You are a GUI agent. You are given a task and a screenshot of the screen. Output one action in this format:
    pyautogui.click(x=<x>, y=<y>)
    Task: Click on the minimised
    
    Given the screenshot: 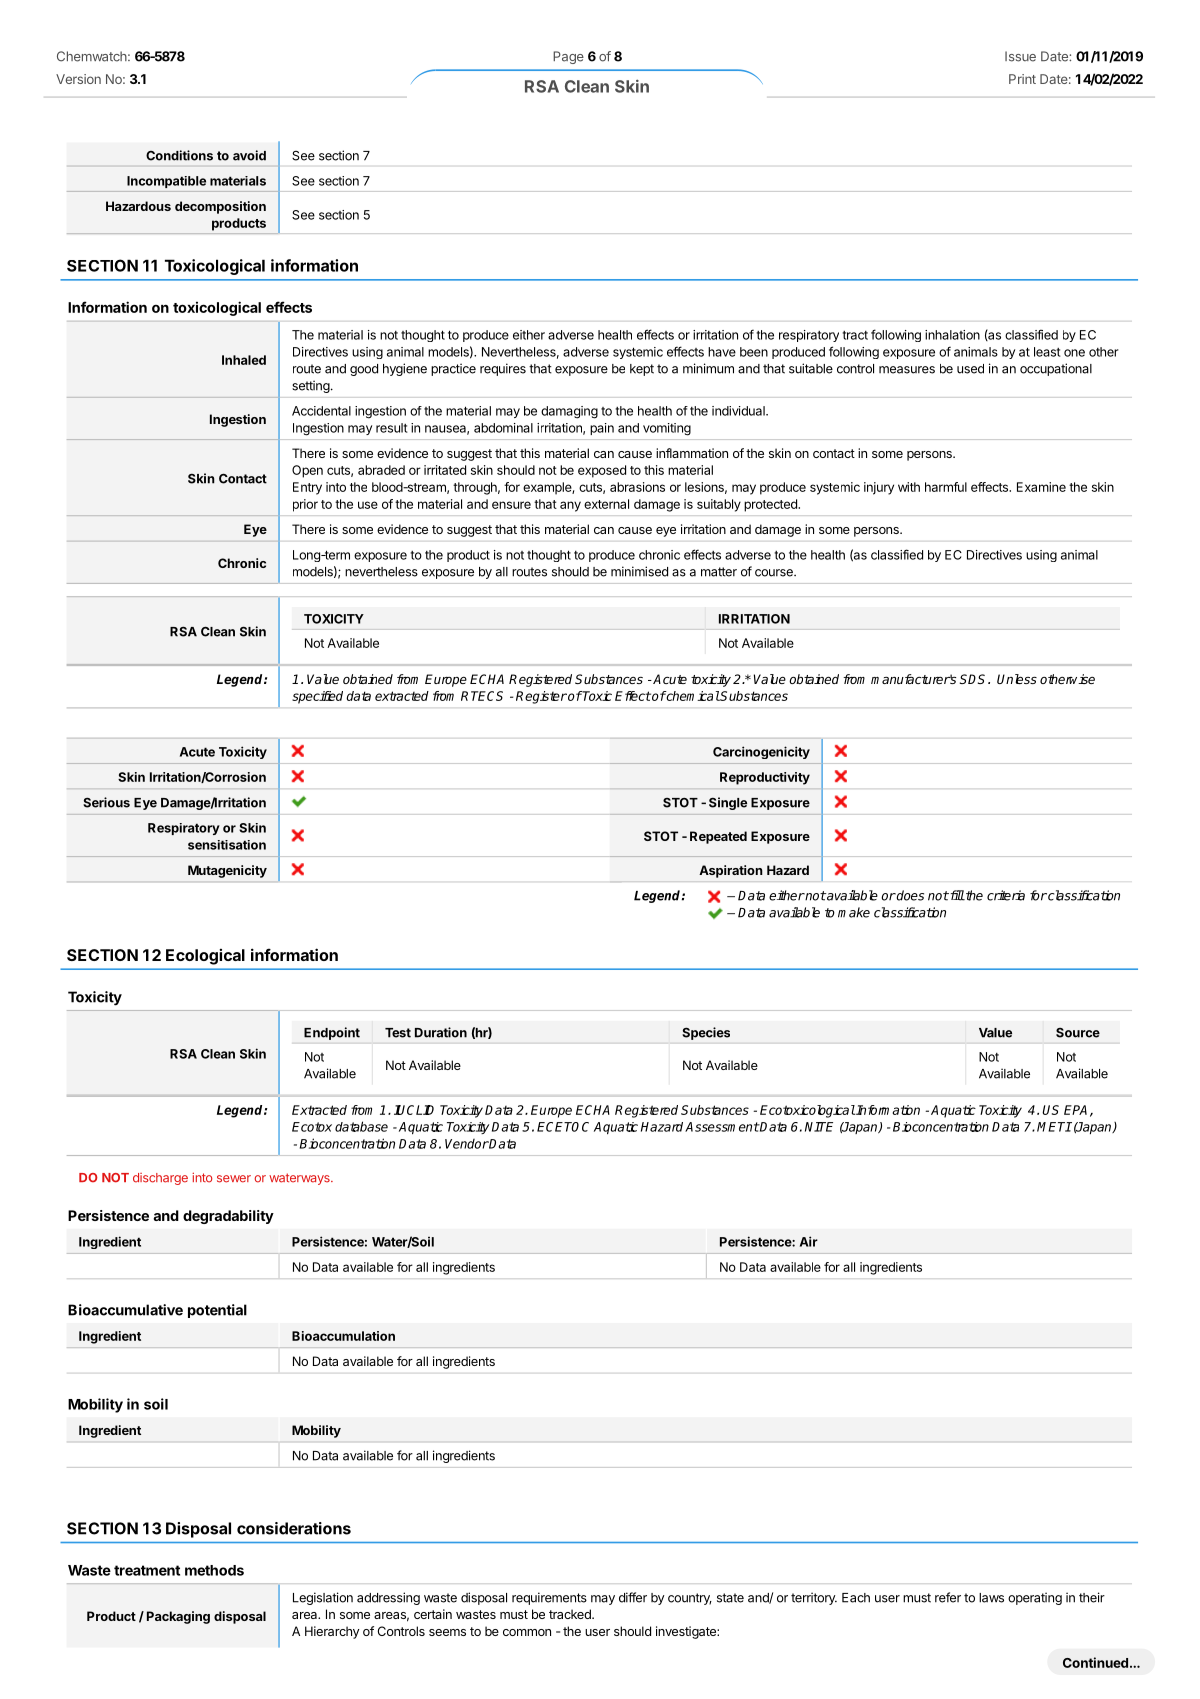 What is the action you would take?
    pyautogui.click(x=639, y=571)
